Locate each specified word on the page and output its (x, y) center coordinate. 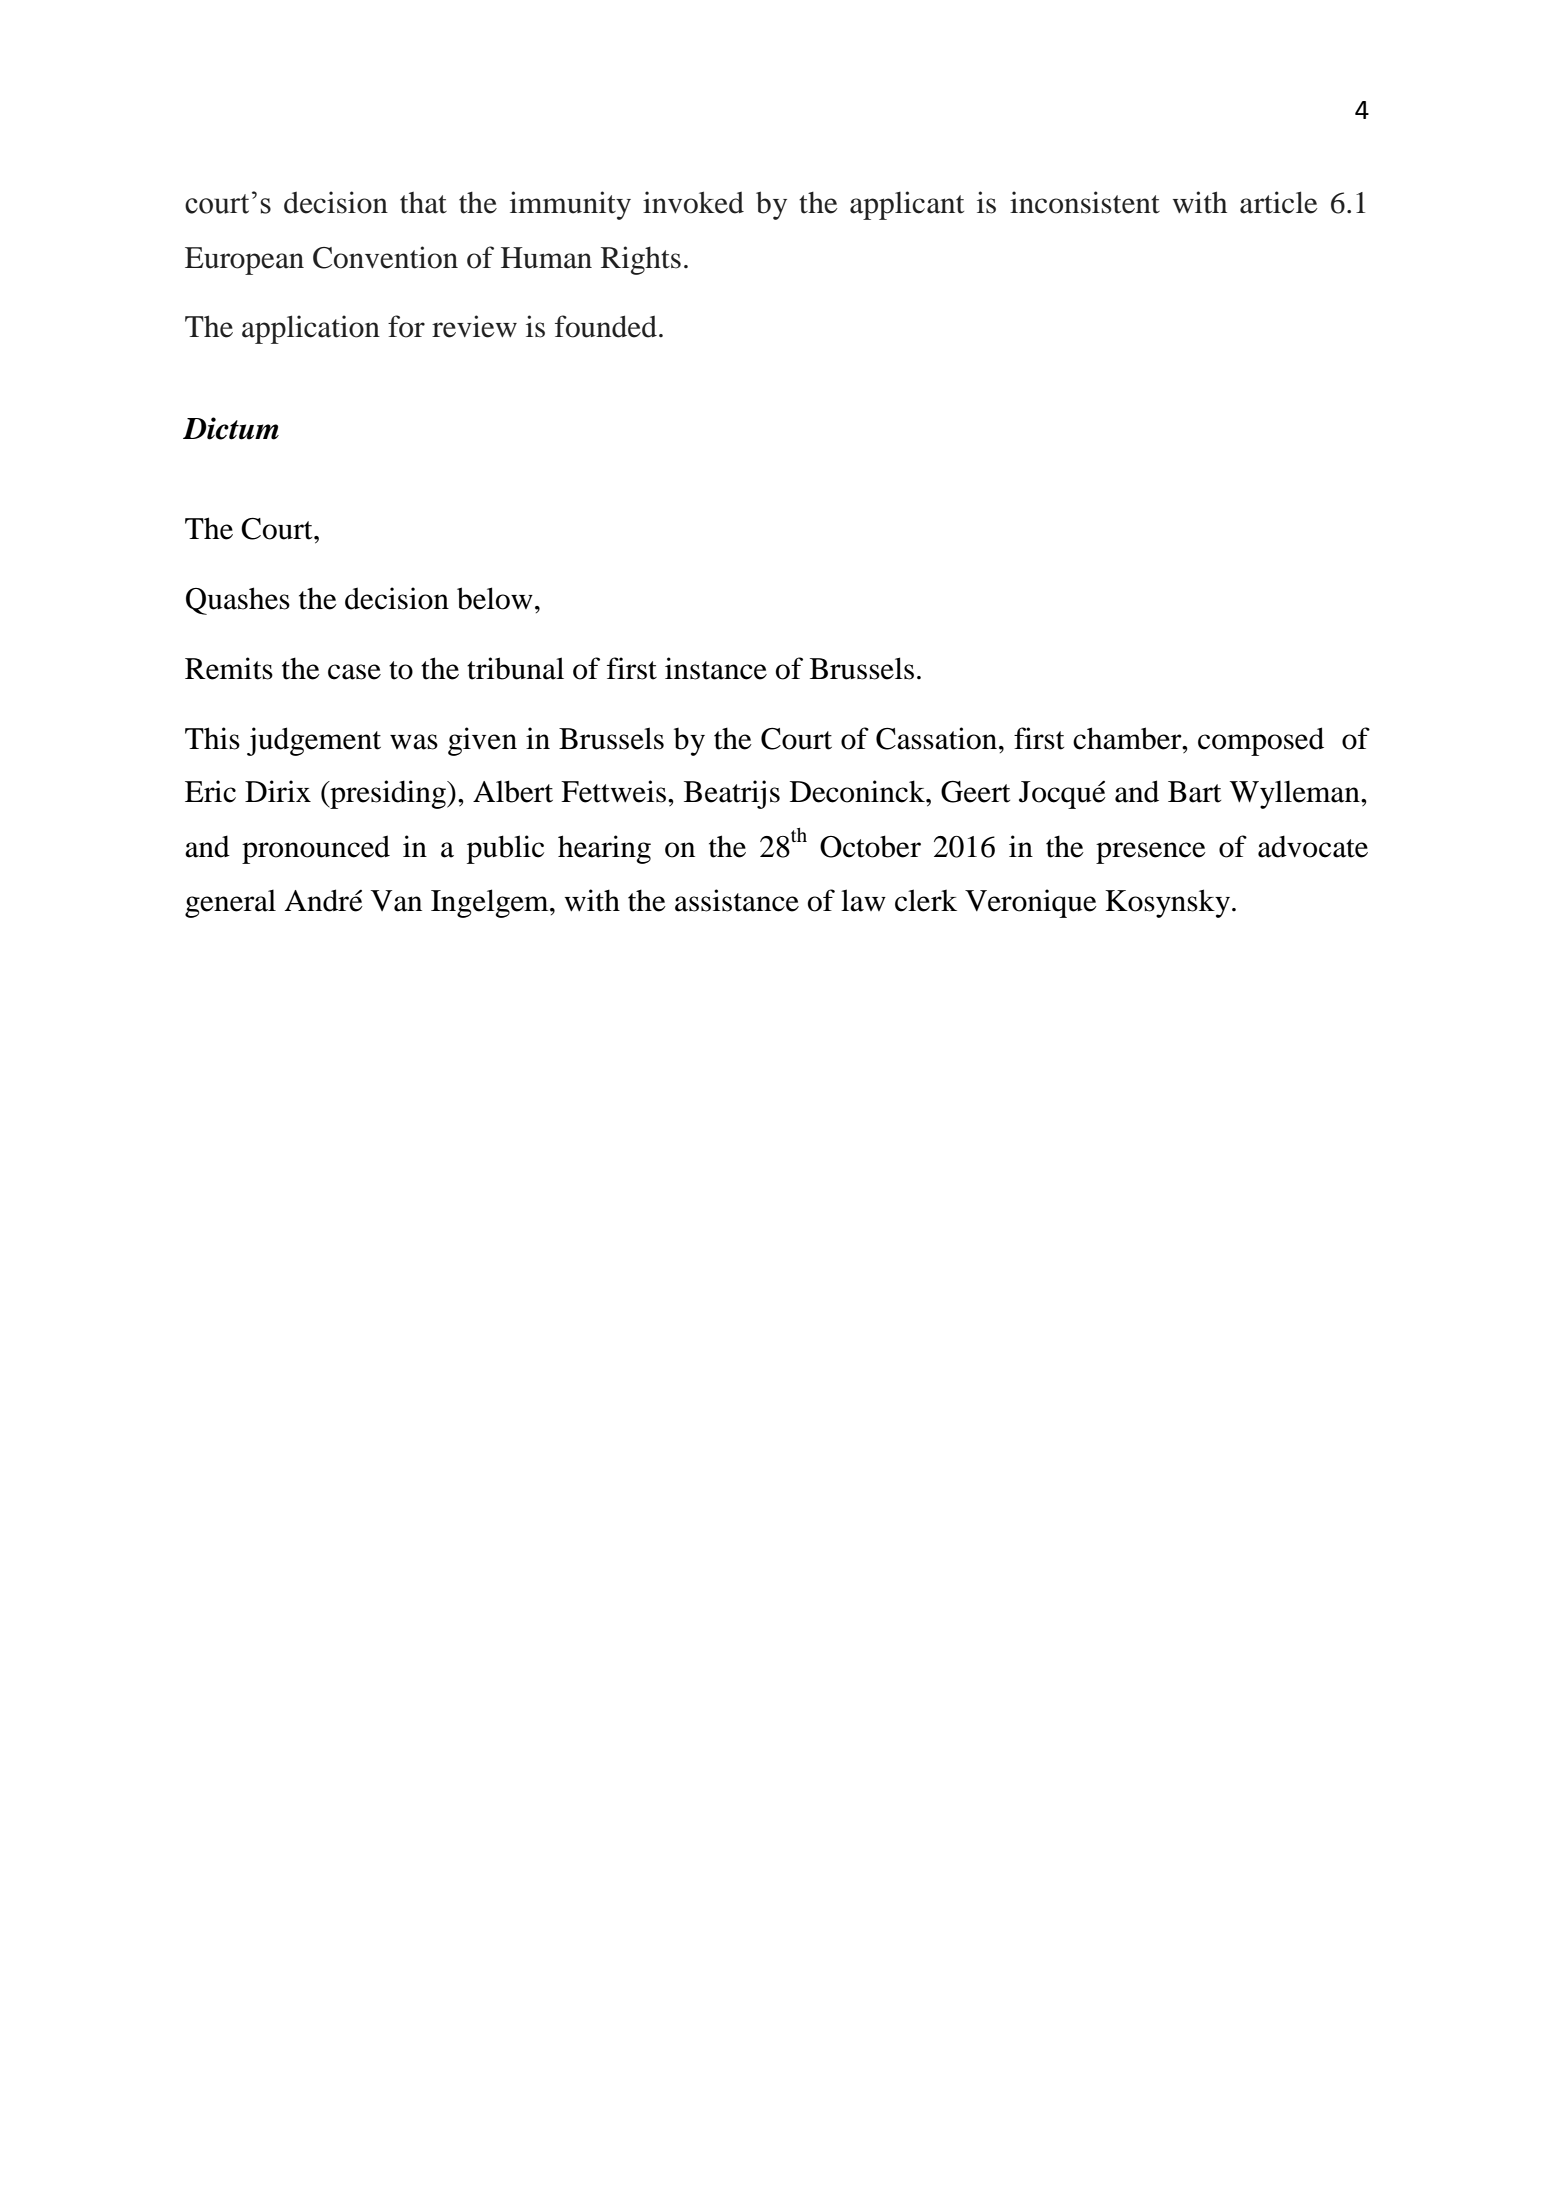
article (1279, 202)
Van (396, 901)
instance (716, 668)
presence (1151, 853)
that (423, 203)
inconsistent (1085, 202)
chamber (1128, 738)
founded (606, 326)
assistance (737, 900)
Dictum (231, 428)
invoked (693, 202)
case (354, 672)
